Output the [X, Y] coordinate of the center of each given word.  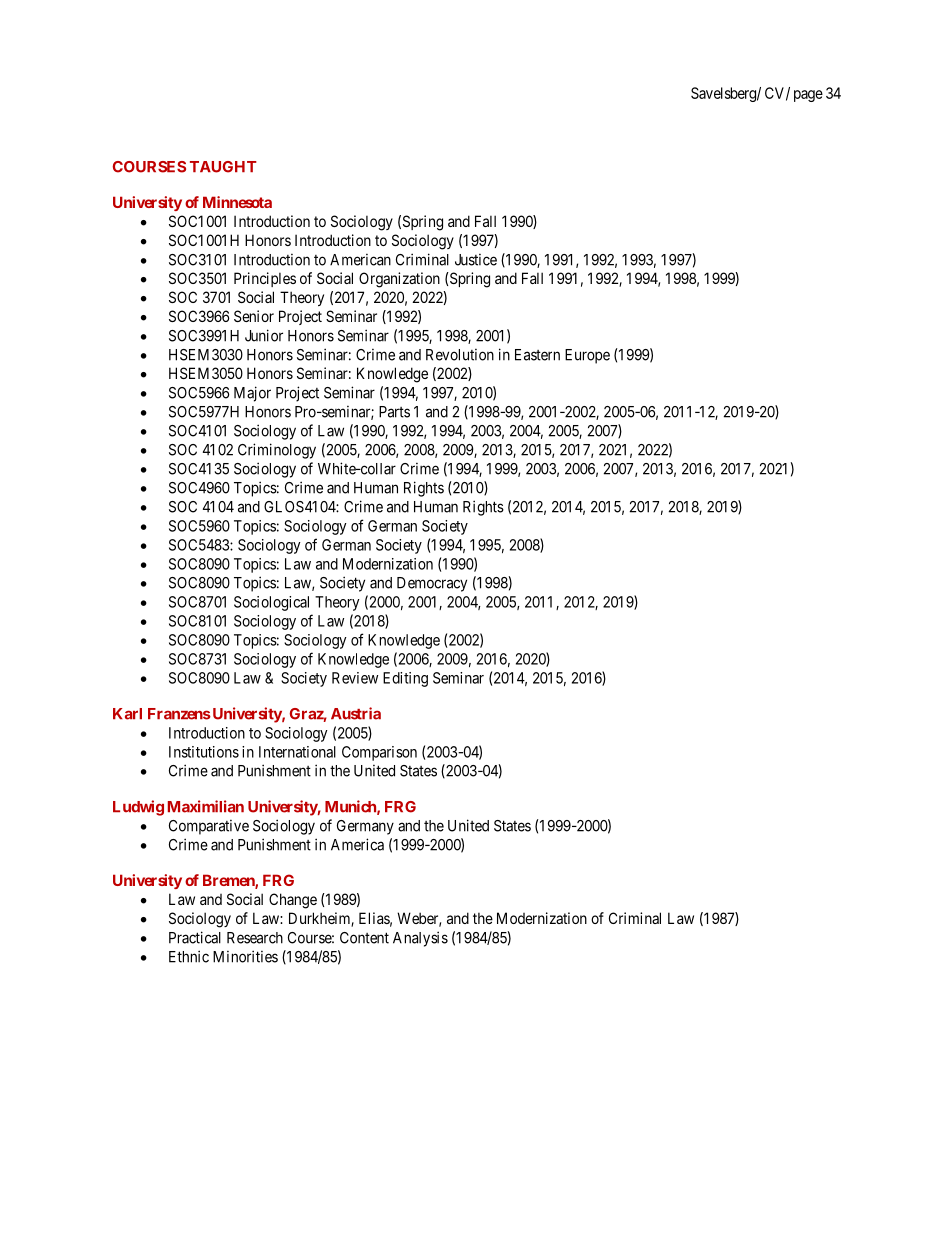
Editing [405, 679]
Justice [476, 260]
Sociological [271, 603]
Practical [195, 937]
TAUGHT [223, 167]
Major [252, 394]
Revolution [460, 355]
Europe [587, 356]
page [808, 96]
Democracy [432, 584]
